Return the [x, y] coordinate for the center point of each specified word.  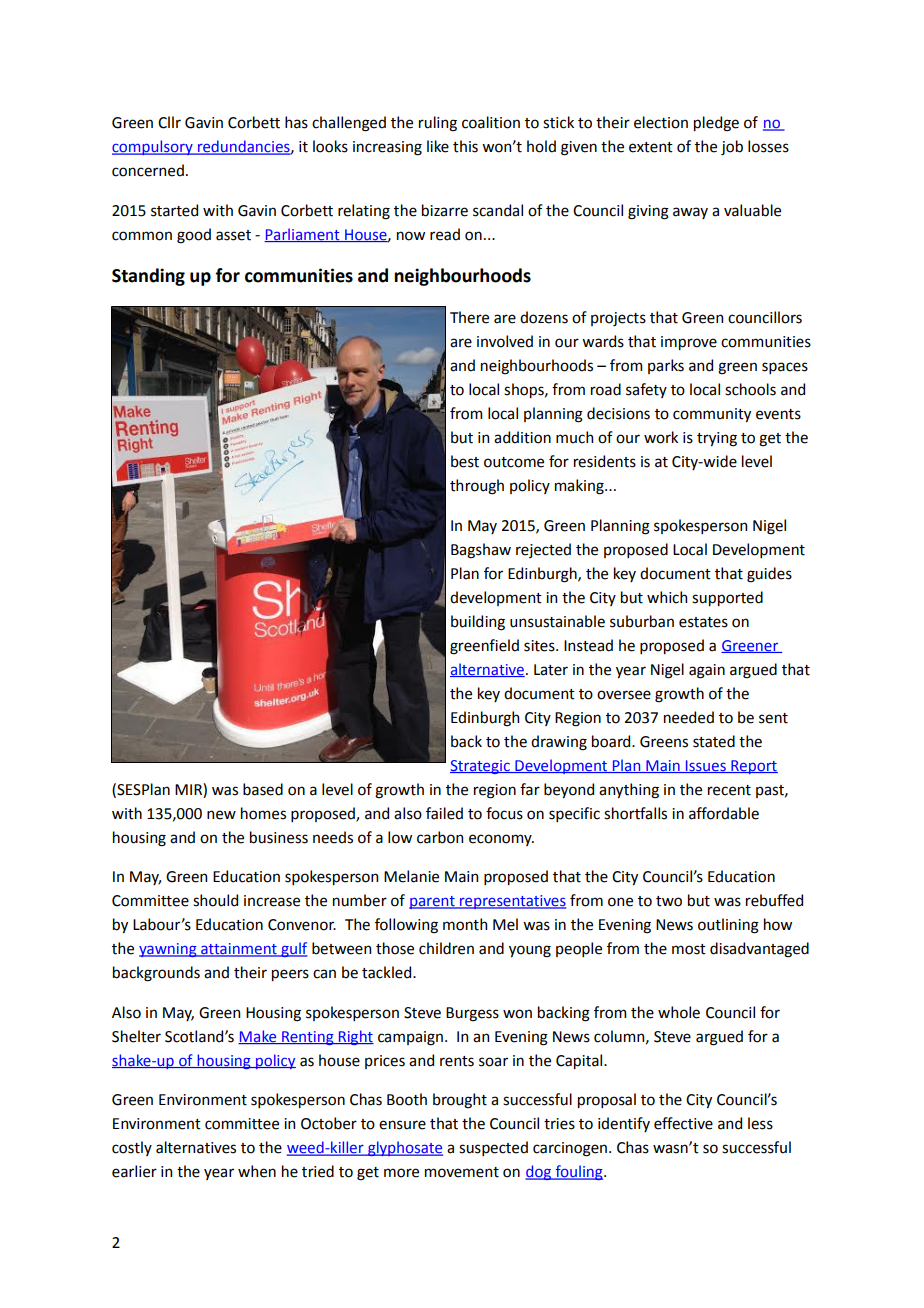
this [465, 146]
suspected [493, 1148]
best [465, 461]
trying [717, 439]
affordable [724, 813]
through [477, 487]
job [732, 147]
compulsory [153, 147]
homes [263, 813]
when [257, 1171]
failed [444, 813]
